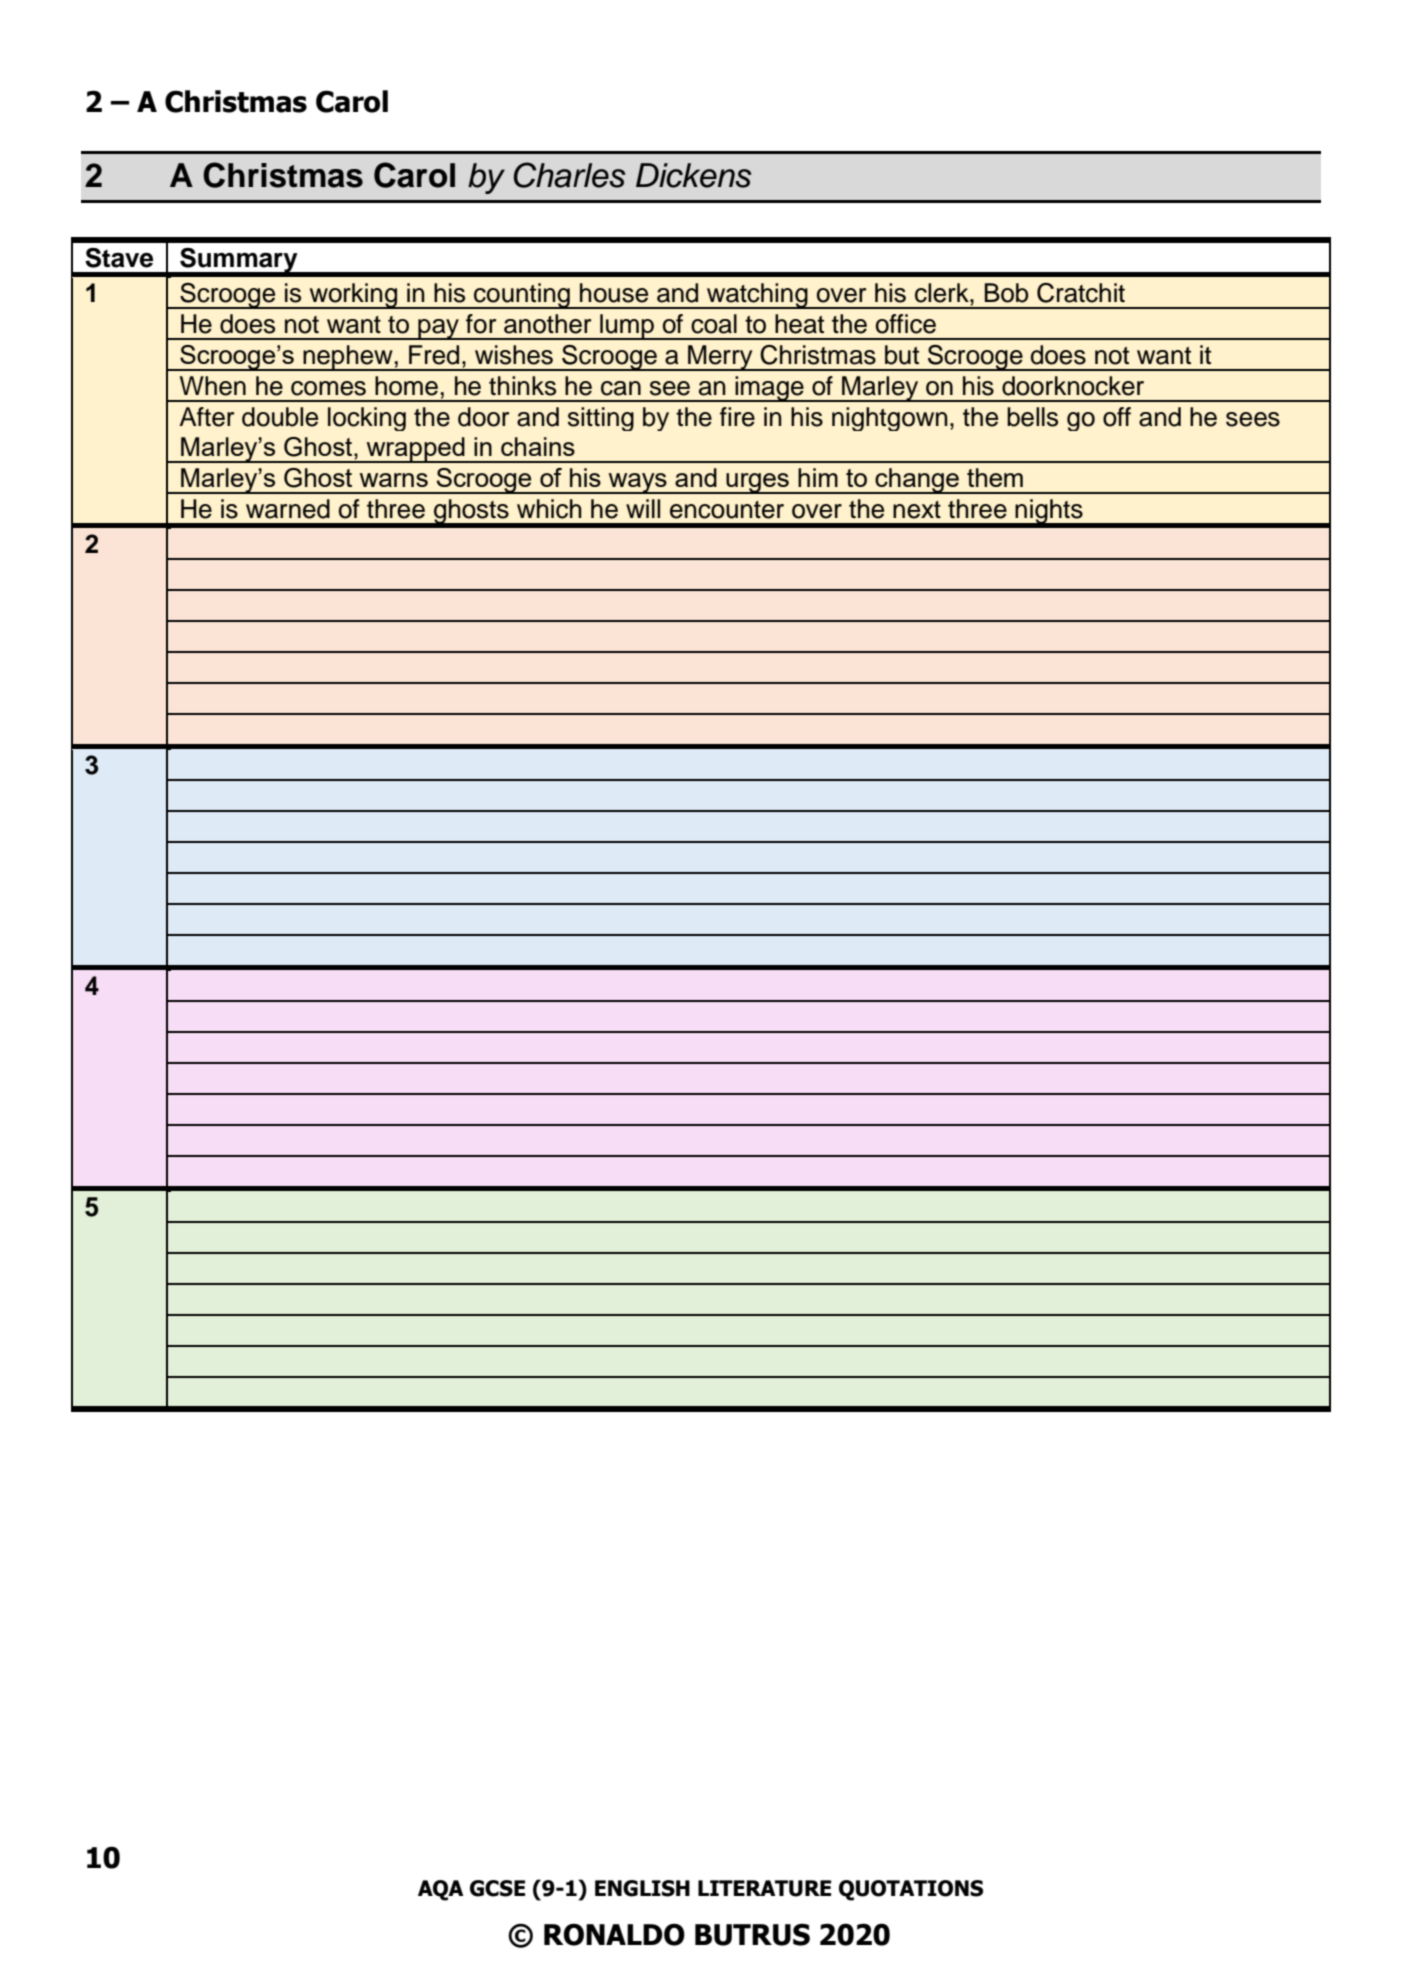  I want to click on warned, so click(288, 509).
